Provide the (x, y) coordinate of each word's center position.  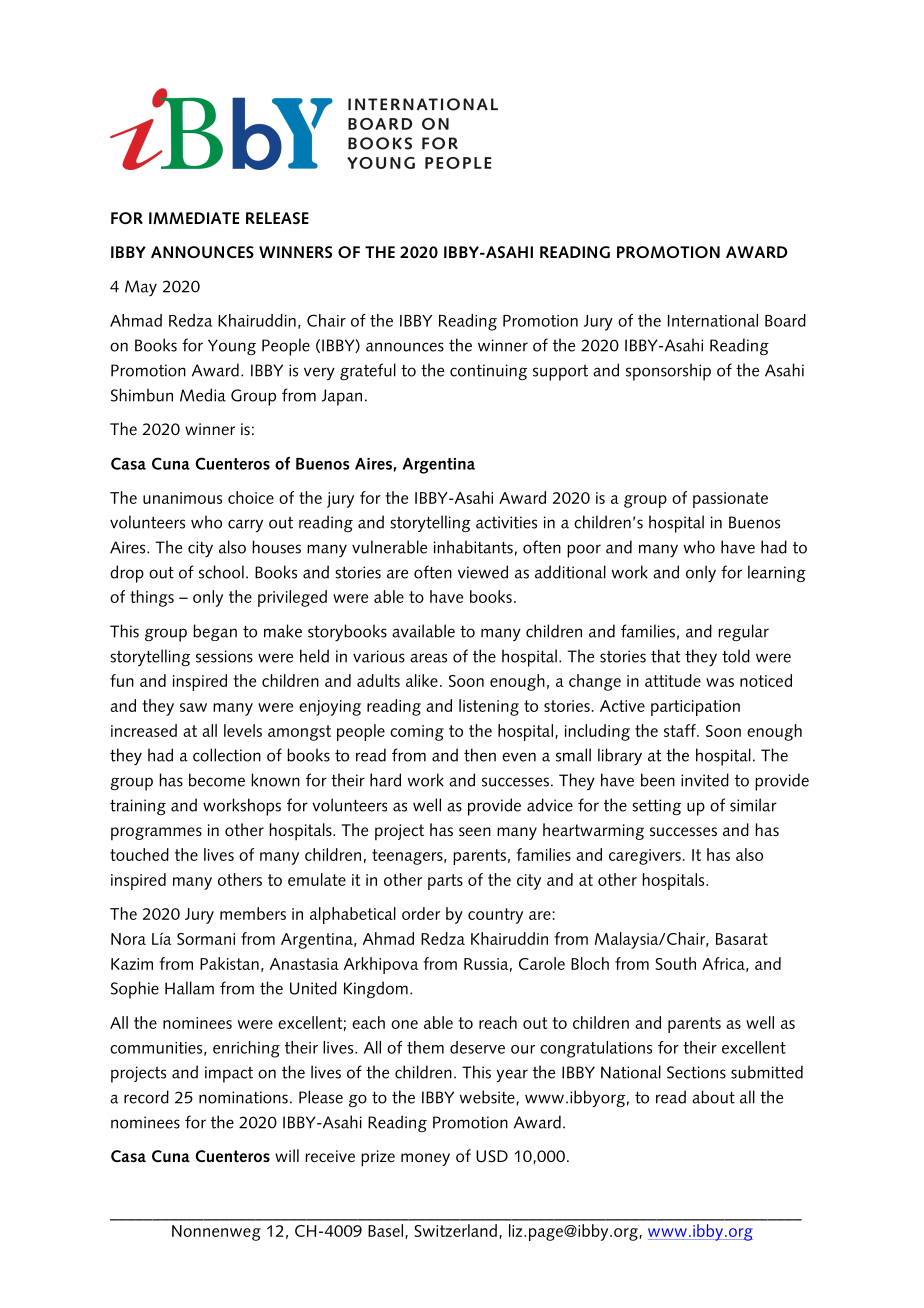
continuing (488, 372)
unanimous (182, 498)
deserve (477, 1047)
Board (785, 320)
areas (428, 658)
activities (506, 522)
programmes (156, 833)
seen (475, 831)
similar (753, 805)
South (675, 963)
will (287, 1155)
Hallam (189, 988)
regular (743, 632)
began (215, 632)
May (141, 288)
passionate (730, 500)
